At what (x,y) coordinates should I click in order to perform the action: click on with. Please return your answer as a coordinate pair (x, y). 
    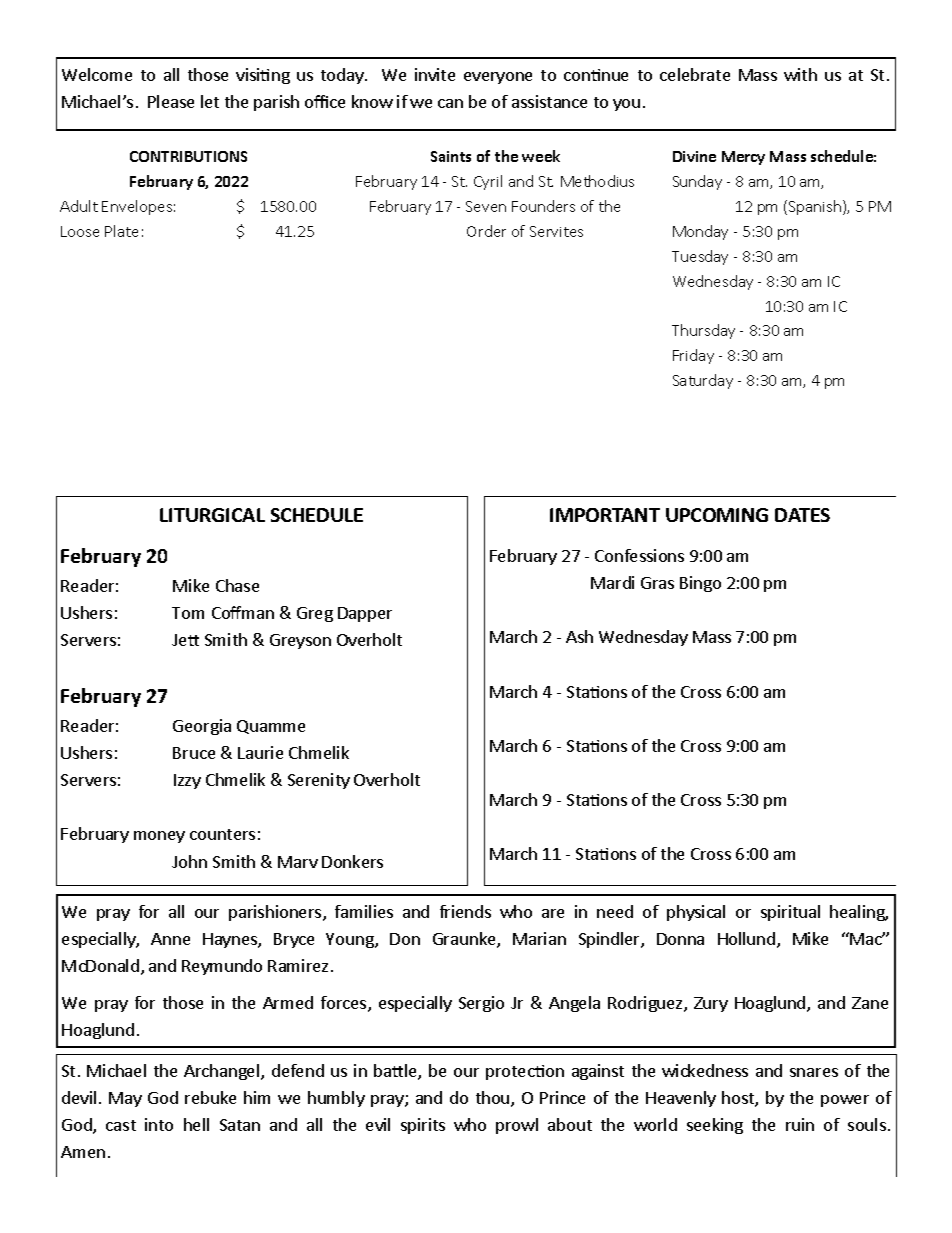
    Looking at the image, I should click on (800, 74).
